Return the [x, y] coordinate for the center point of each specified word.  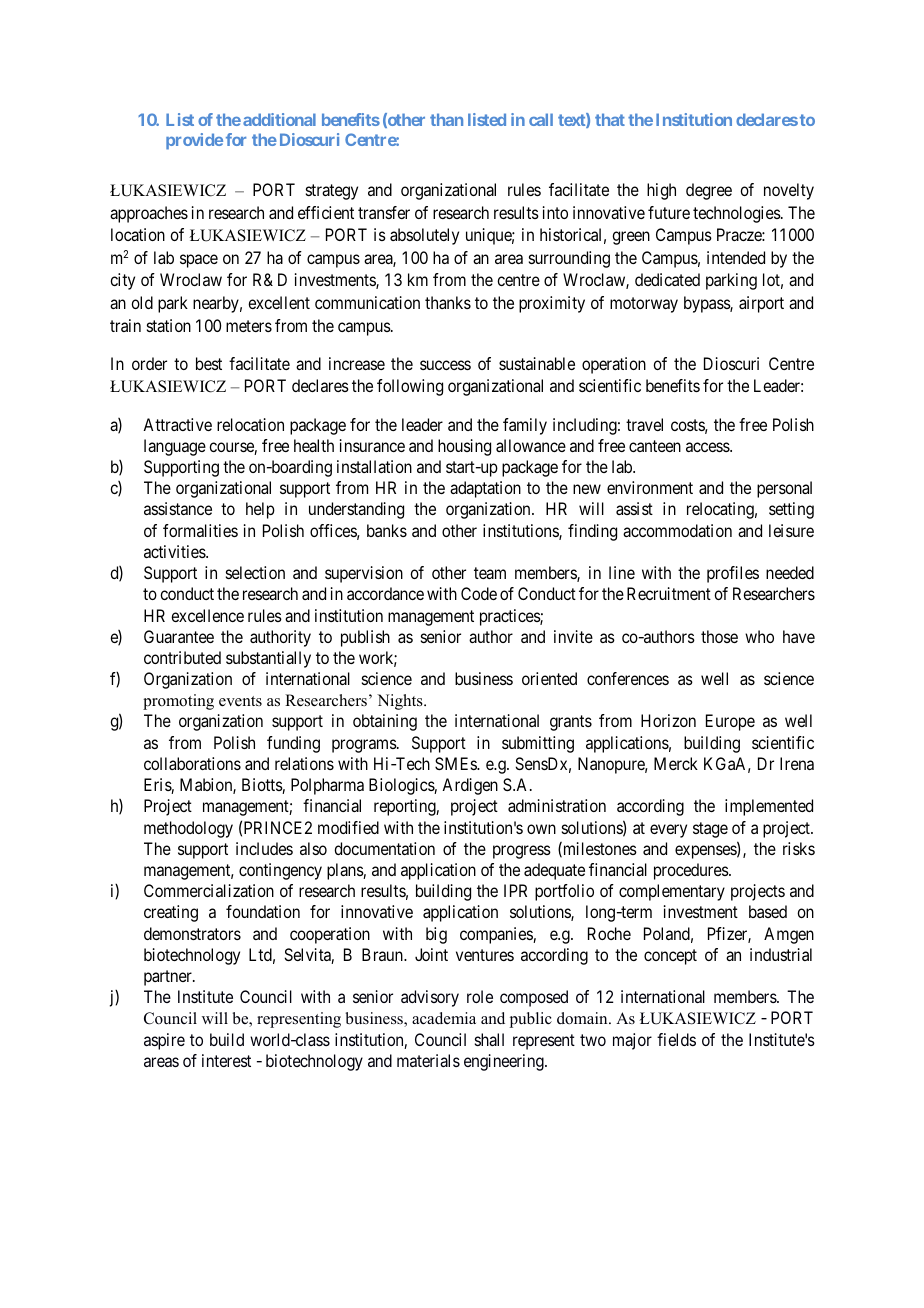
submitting [538, 744]
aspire [164, 1041]
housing [464, 447]
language [175, 447]
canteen [655, 446]
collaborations [192, 763]
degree [709, 191]
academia [444, 1018]
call [541, 119]
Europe [730, 722]
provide [194, 141]
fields [676, 1039]
